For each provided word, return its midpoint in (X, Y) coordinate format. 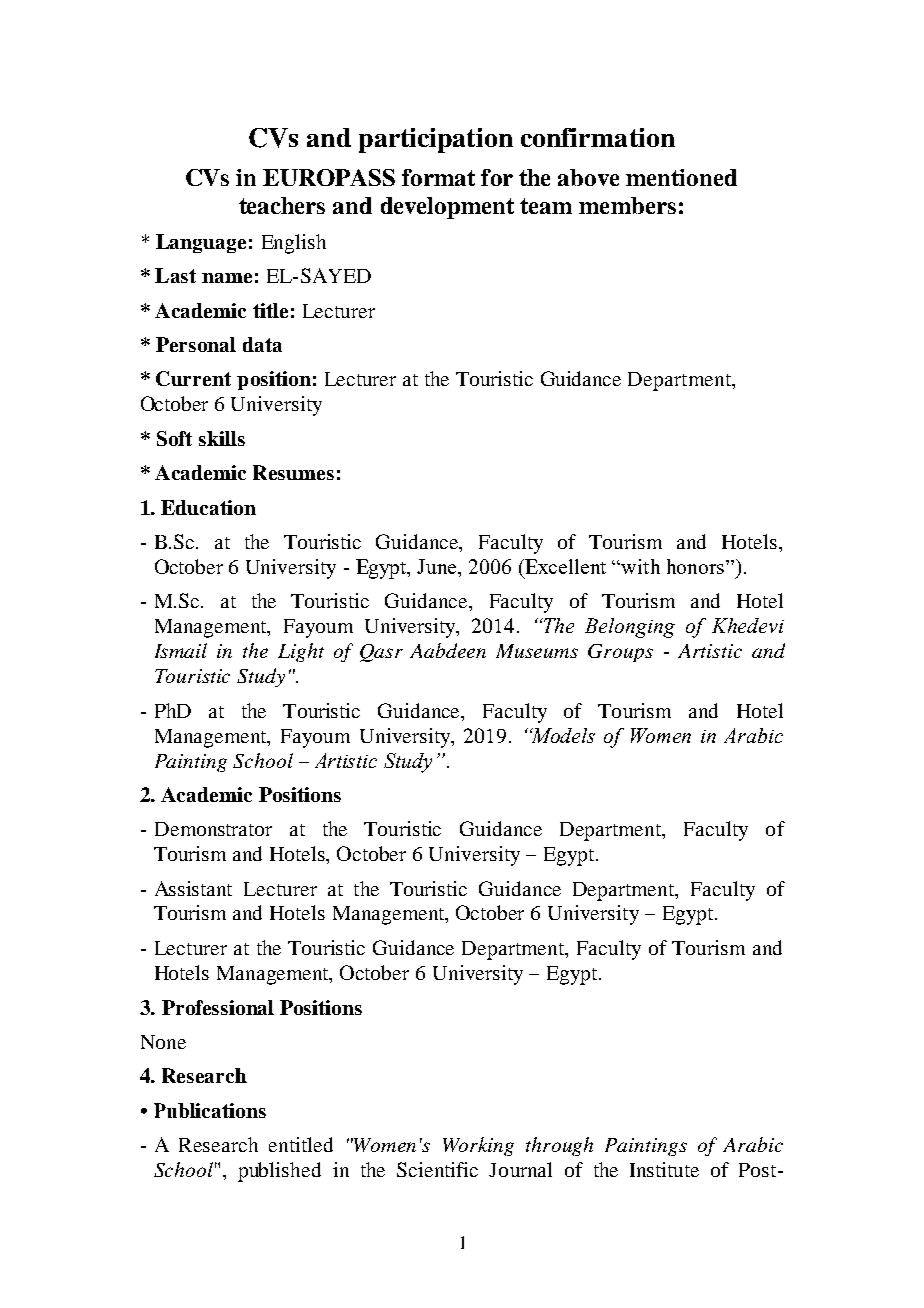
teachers (282, 205)
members (627, 205)
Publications (210, 1110)
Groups (620, 653)
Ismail (181, 650)
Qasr (381, 653)
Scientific (437, 1169)
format (438, 177)
